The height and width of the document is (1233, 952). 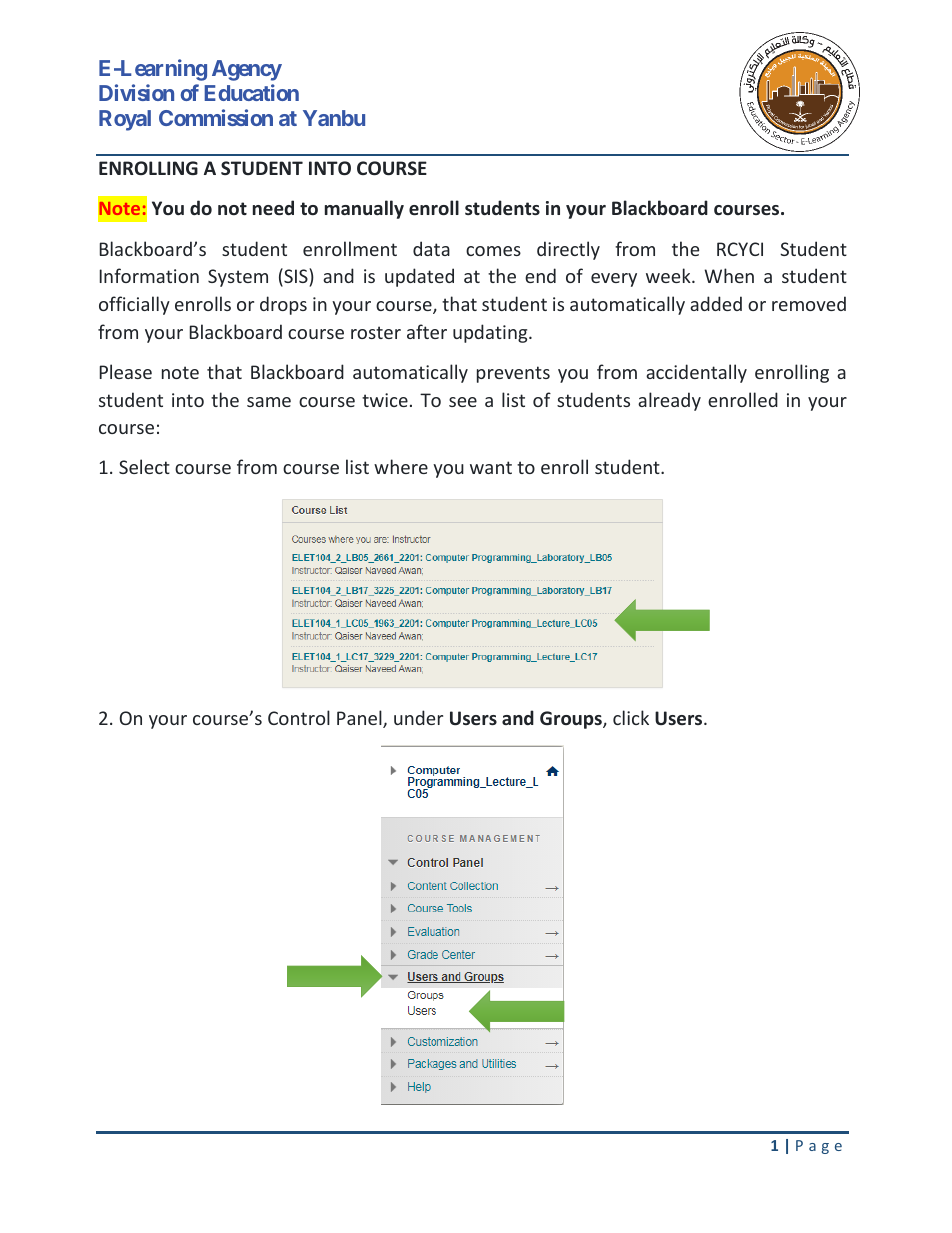 I want to click on directly, so click(x=568, y=250).
